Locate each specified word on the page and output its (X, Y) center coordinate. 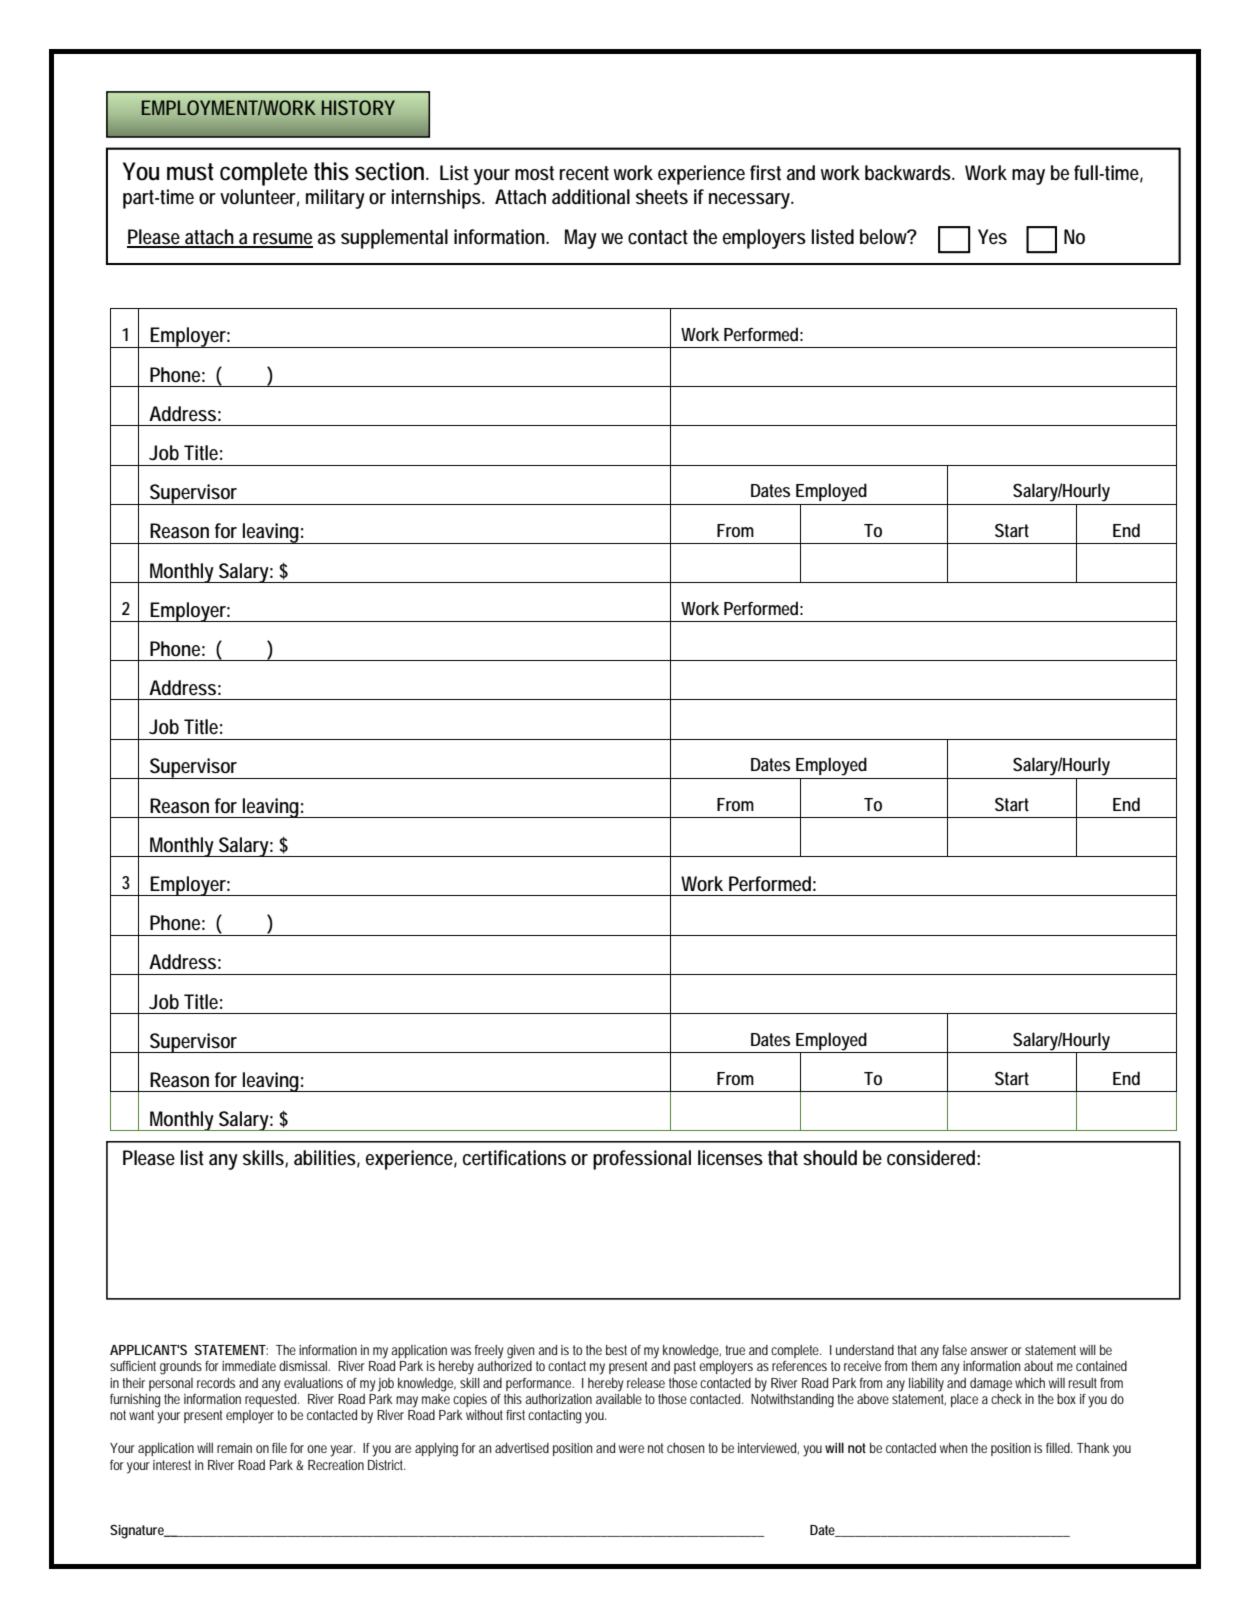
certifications (514, 1158)
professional (642, 1160)
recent (584, 173)
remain (234, 1448)
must (190, 172)
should (830, 1158)
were (631, 1449)
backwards (909, 173)
